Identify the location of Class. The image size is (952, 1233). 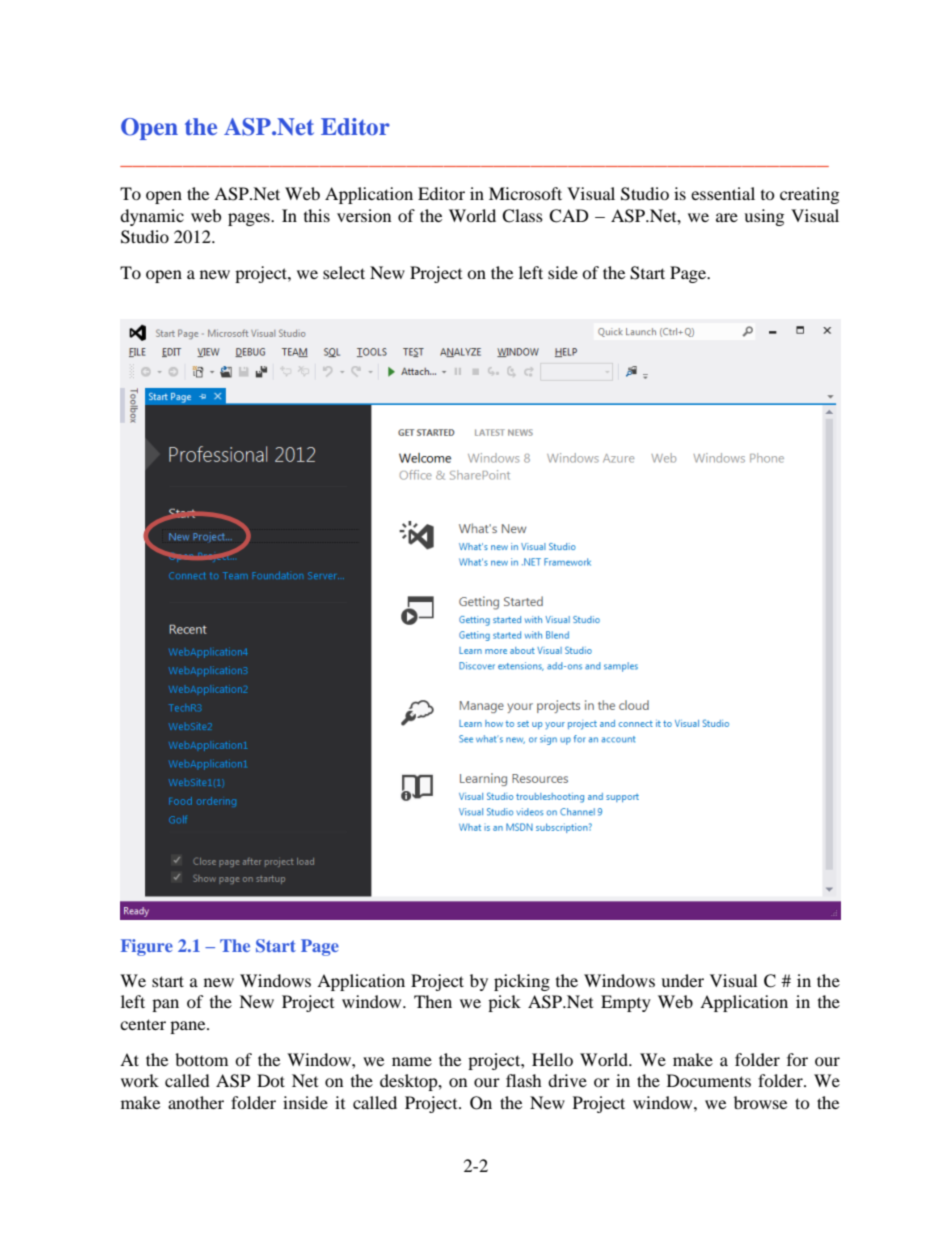
(522, 216).
